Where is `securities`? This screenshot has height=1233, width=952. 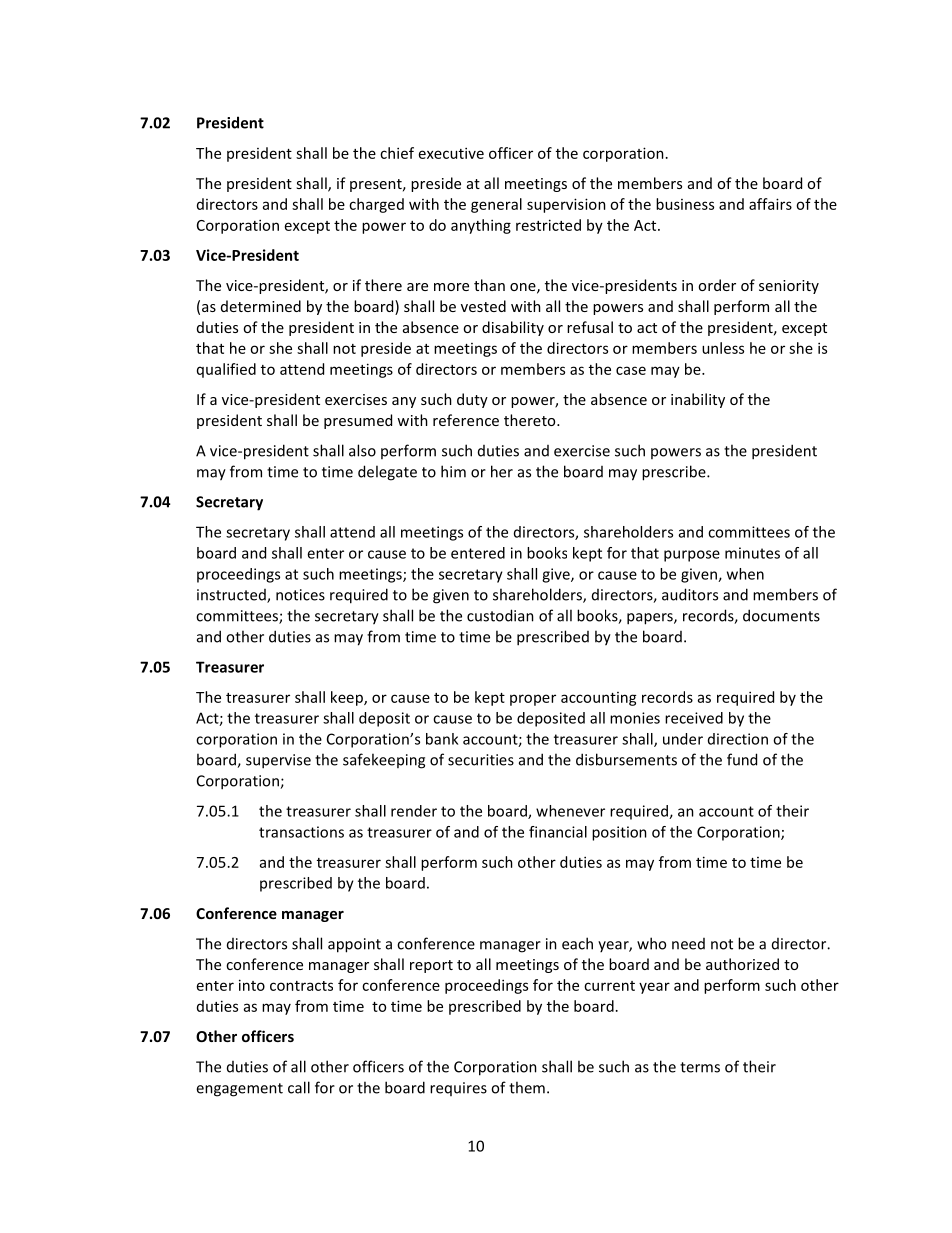 securities is located at coordinates (481, 760).
